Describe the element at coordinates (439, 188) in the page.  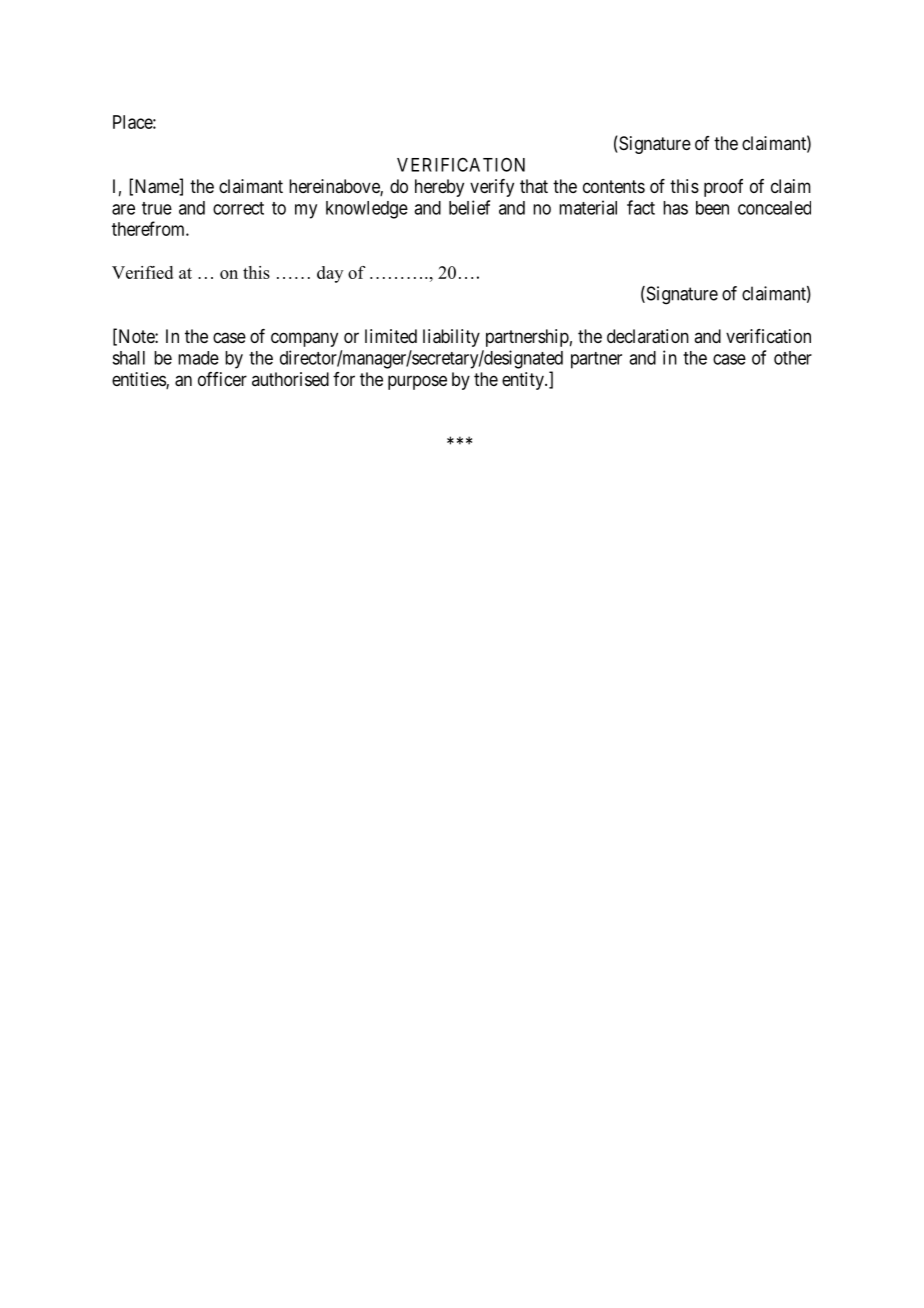
I see `hereby` at that location.
